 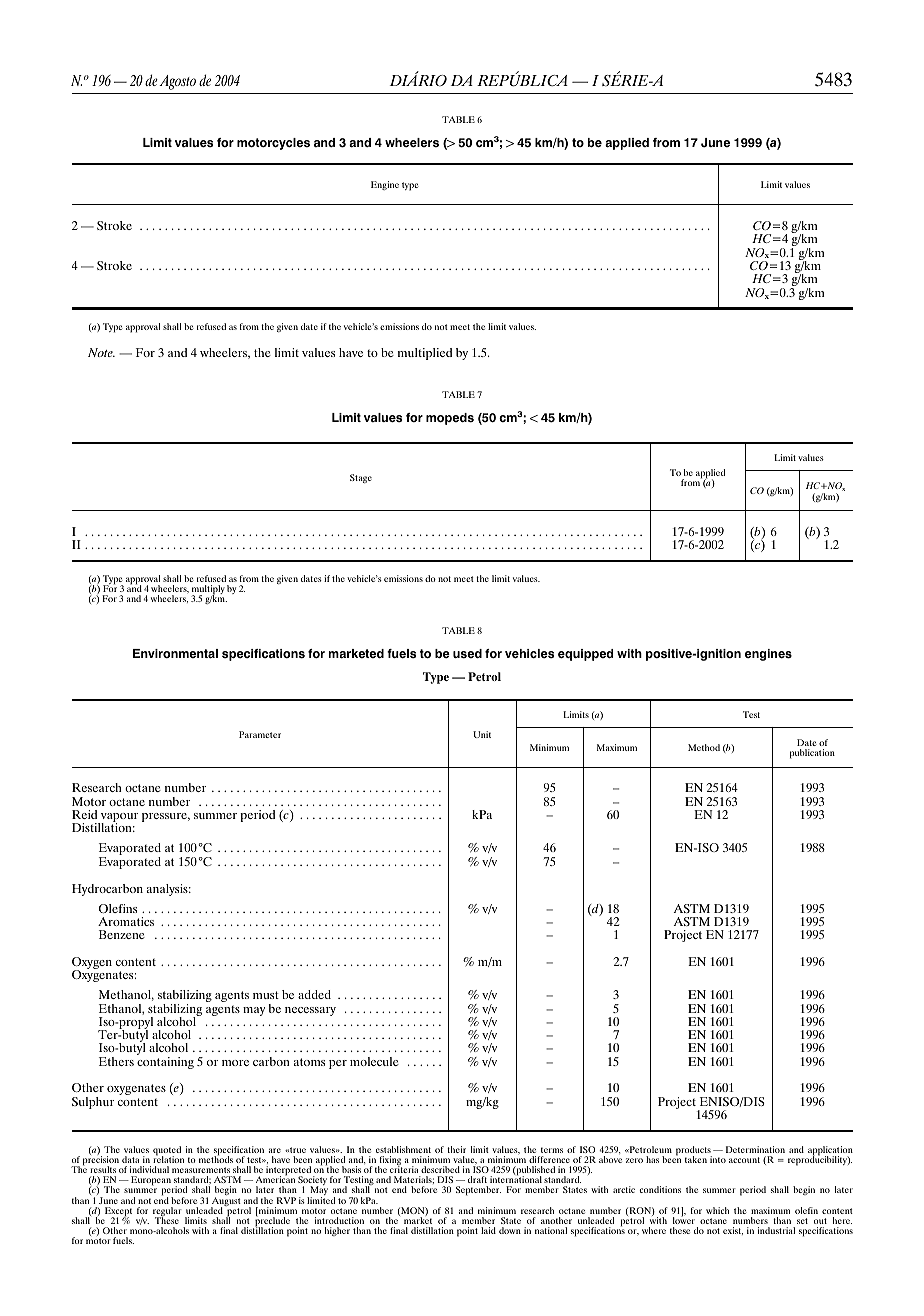 What do you see at coordinates (425, 354) in the screenshot?
I see `multiplied` at bounding box center [425, 354].
